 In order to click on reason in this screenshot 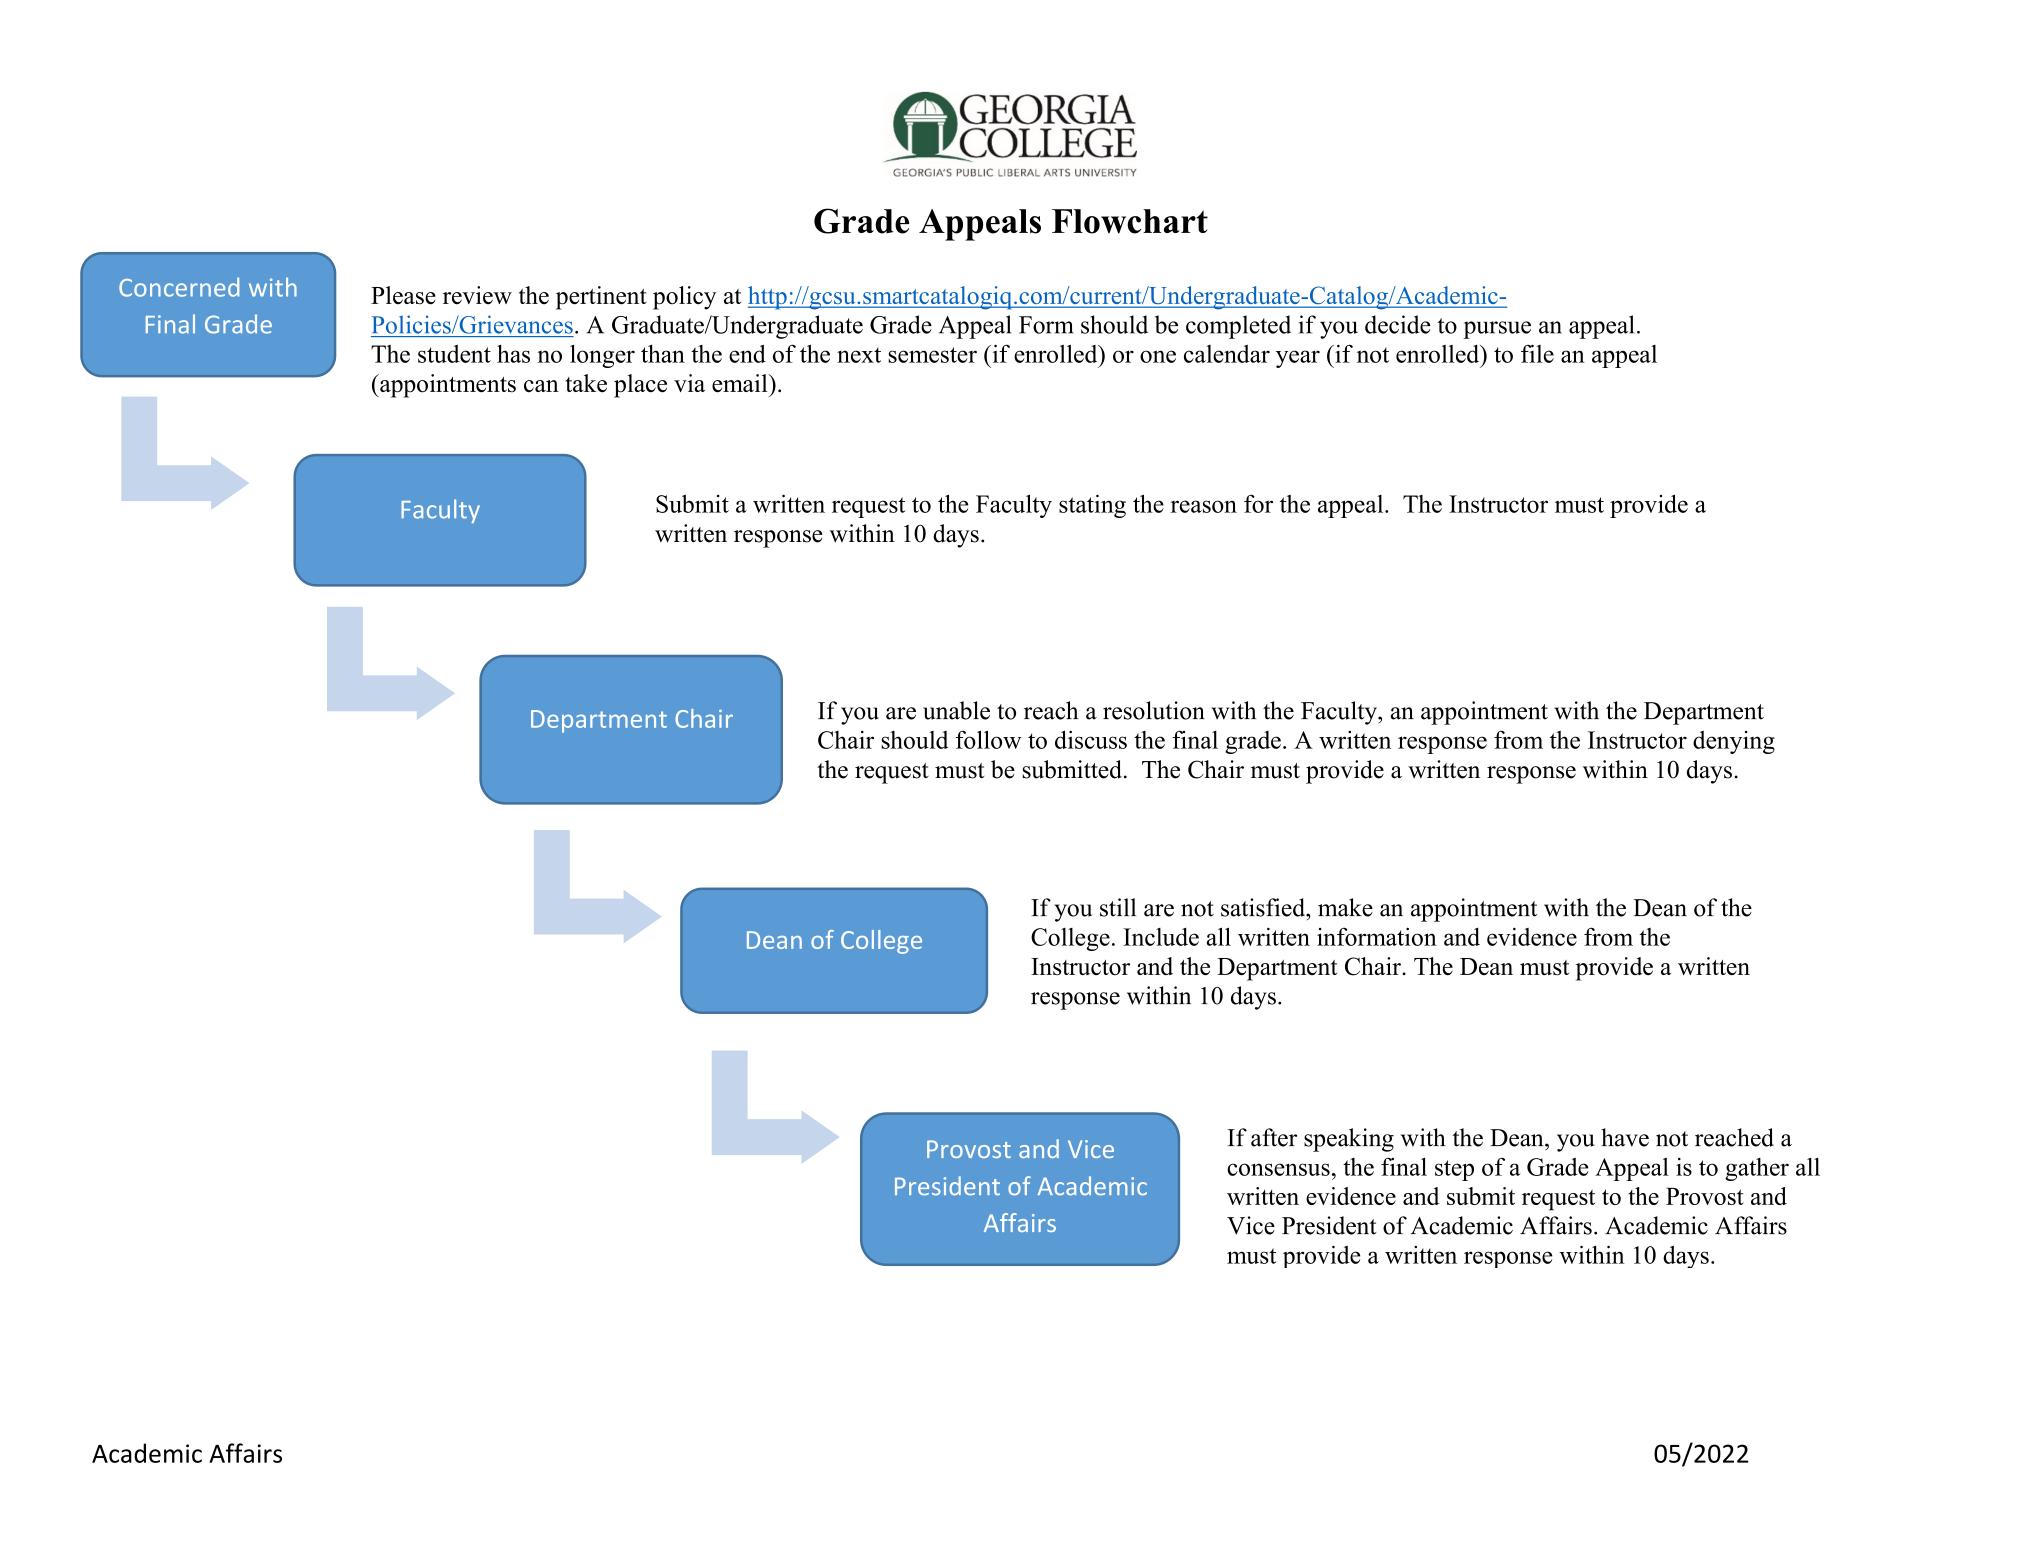, I will do `click(1203, 506)`.
